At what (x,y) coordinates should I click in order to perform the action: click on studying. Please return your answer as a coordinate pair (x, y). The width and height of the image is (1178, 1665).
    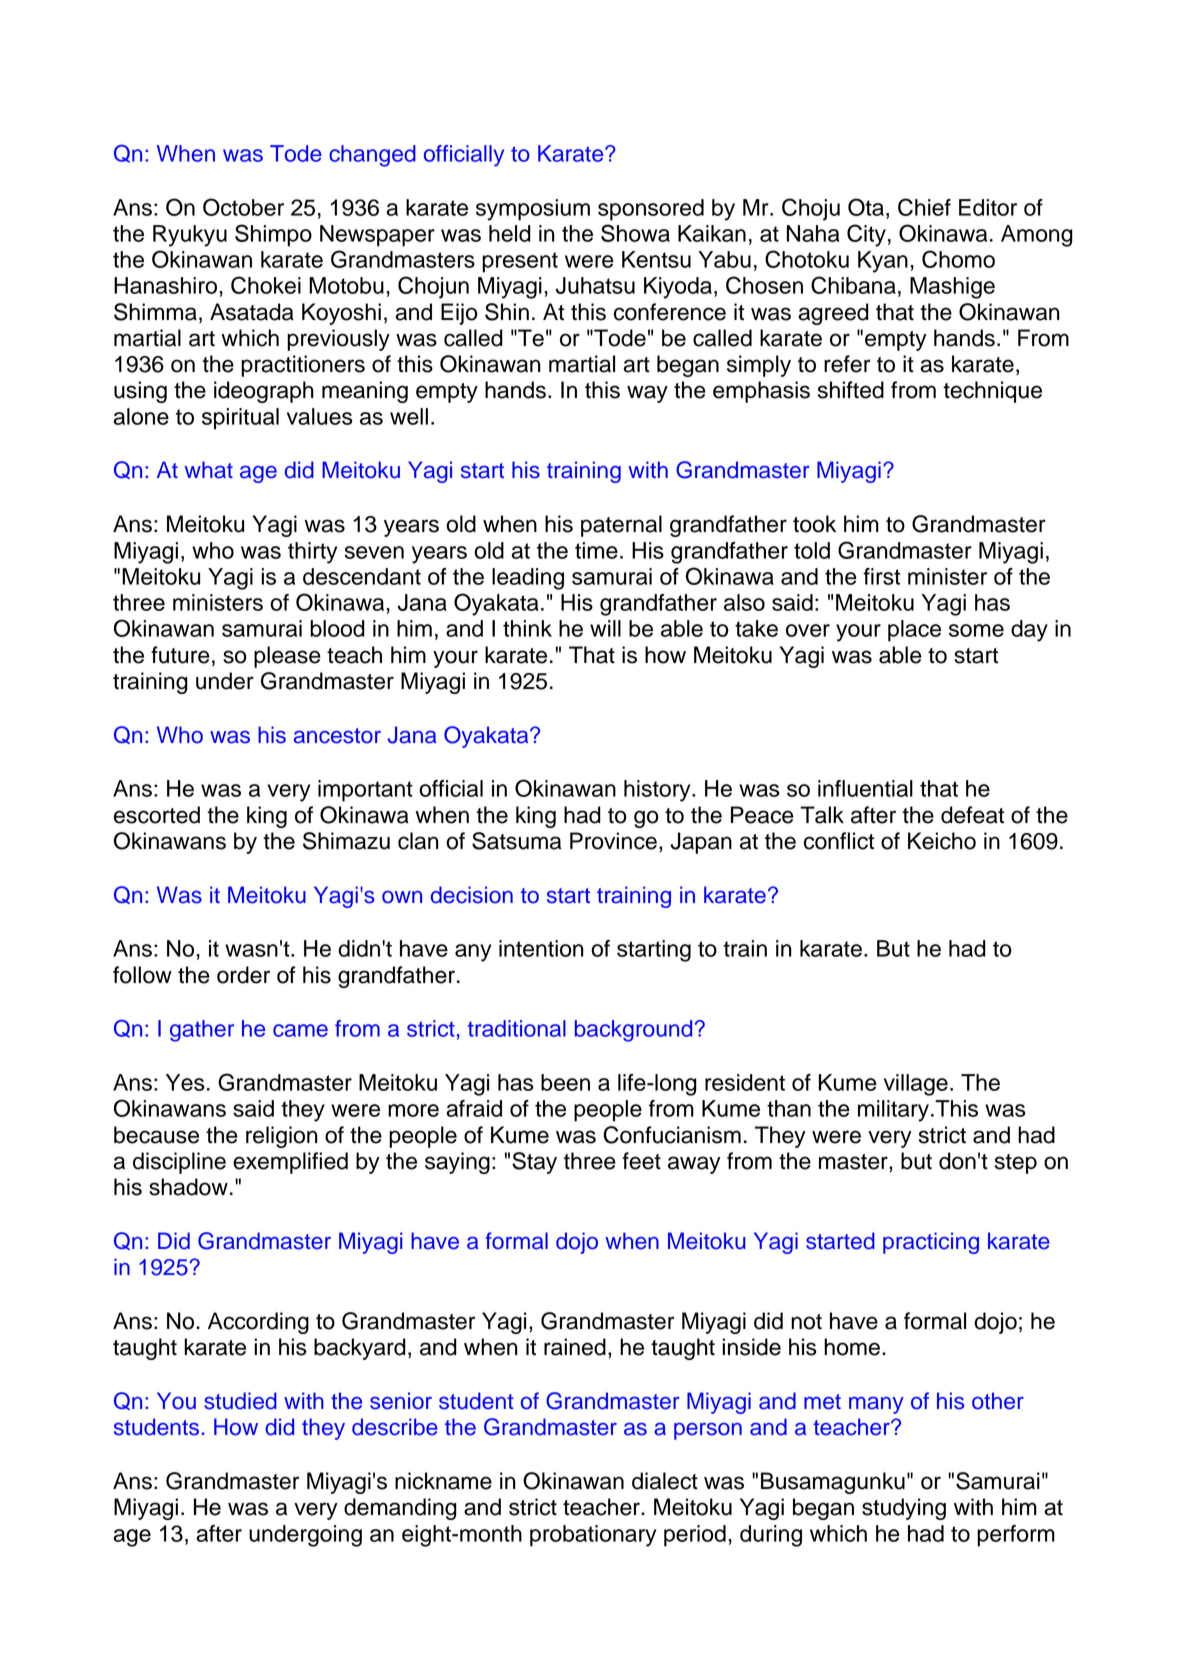
    Looking at the image, I should click on (904, 1509).
